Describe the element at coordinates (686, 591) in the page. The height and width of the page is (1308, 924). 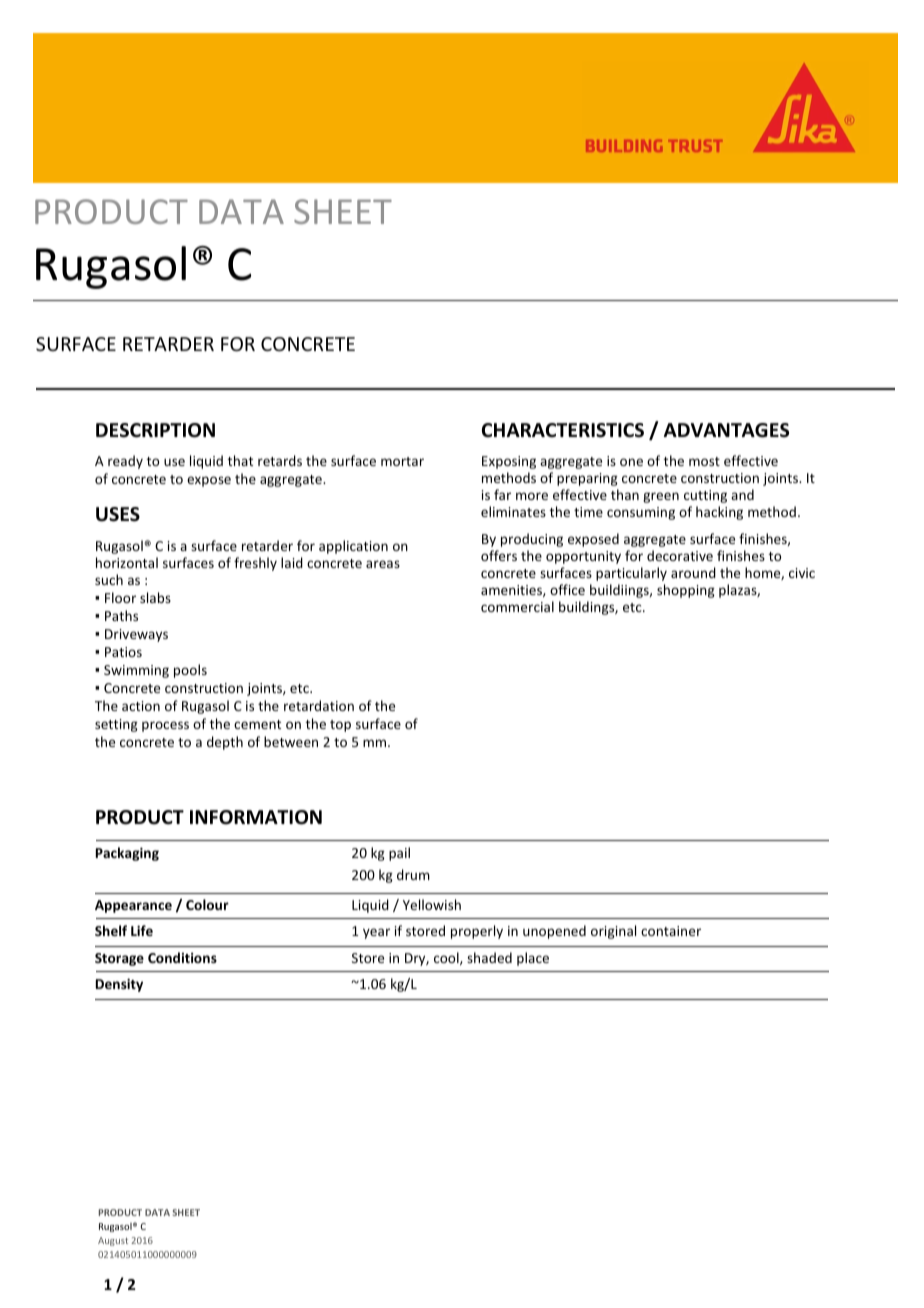
I see `shopping` at that location.
